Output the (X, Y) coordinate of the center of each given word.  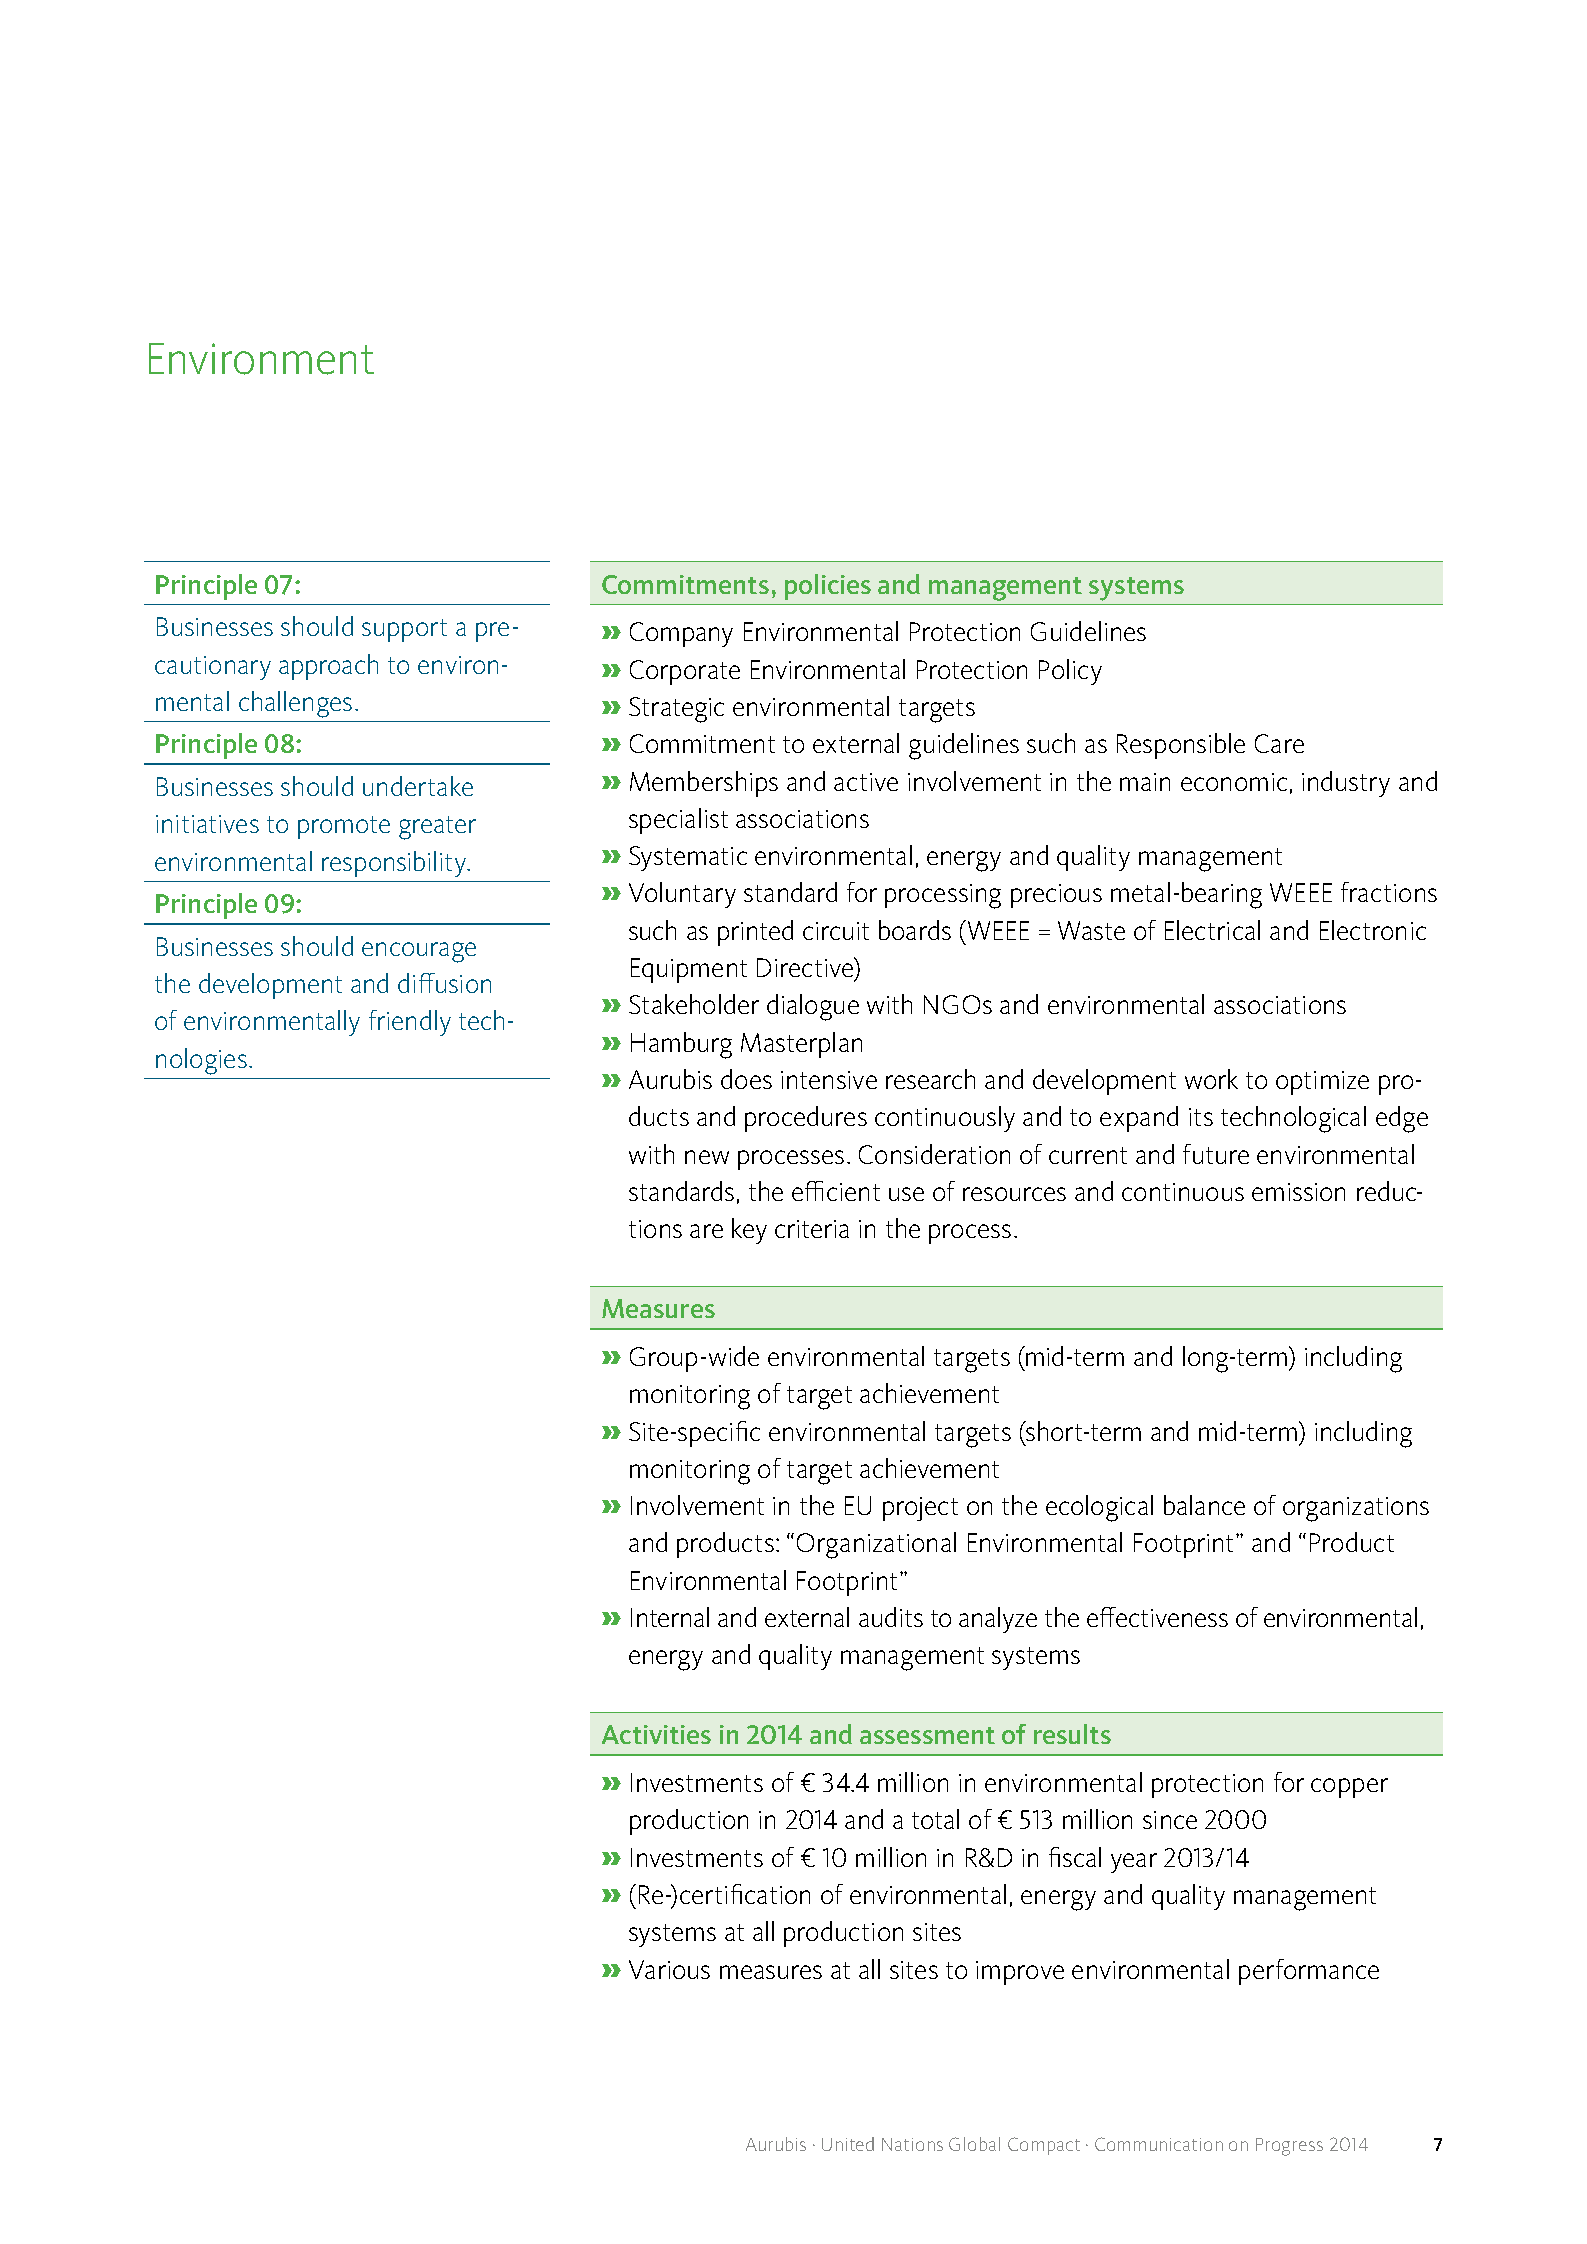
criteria (812, 1229)
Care (1279, 743)
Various (669, 1969)
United (848, 2144)
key (749, 1231)
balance (1204, 1505)
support (404, 630)
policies (828, 587)
